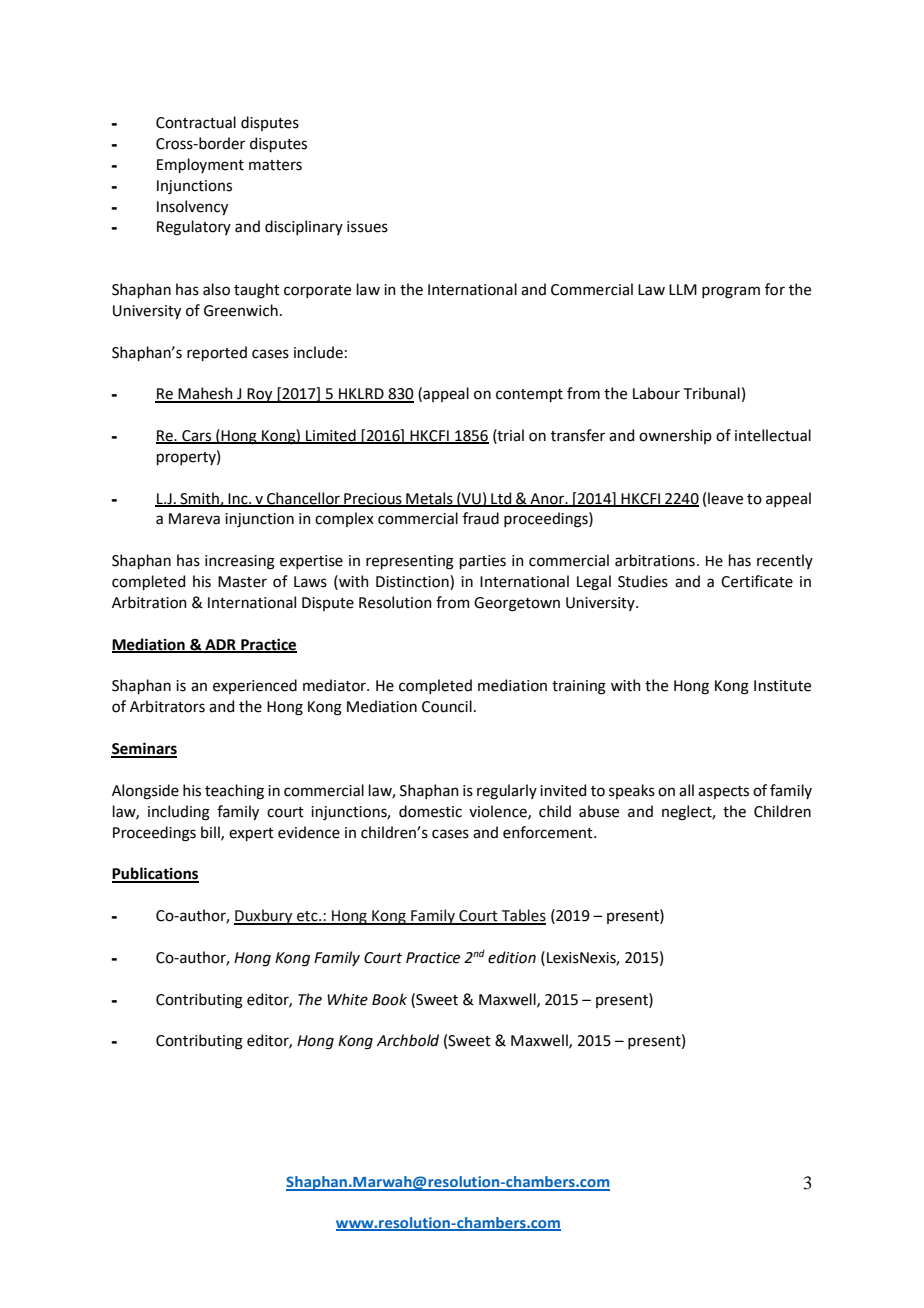  Describe the element at coordinates (255, 686) in the screenshot. I see `experienced` at that location.
